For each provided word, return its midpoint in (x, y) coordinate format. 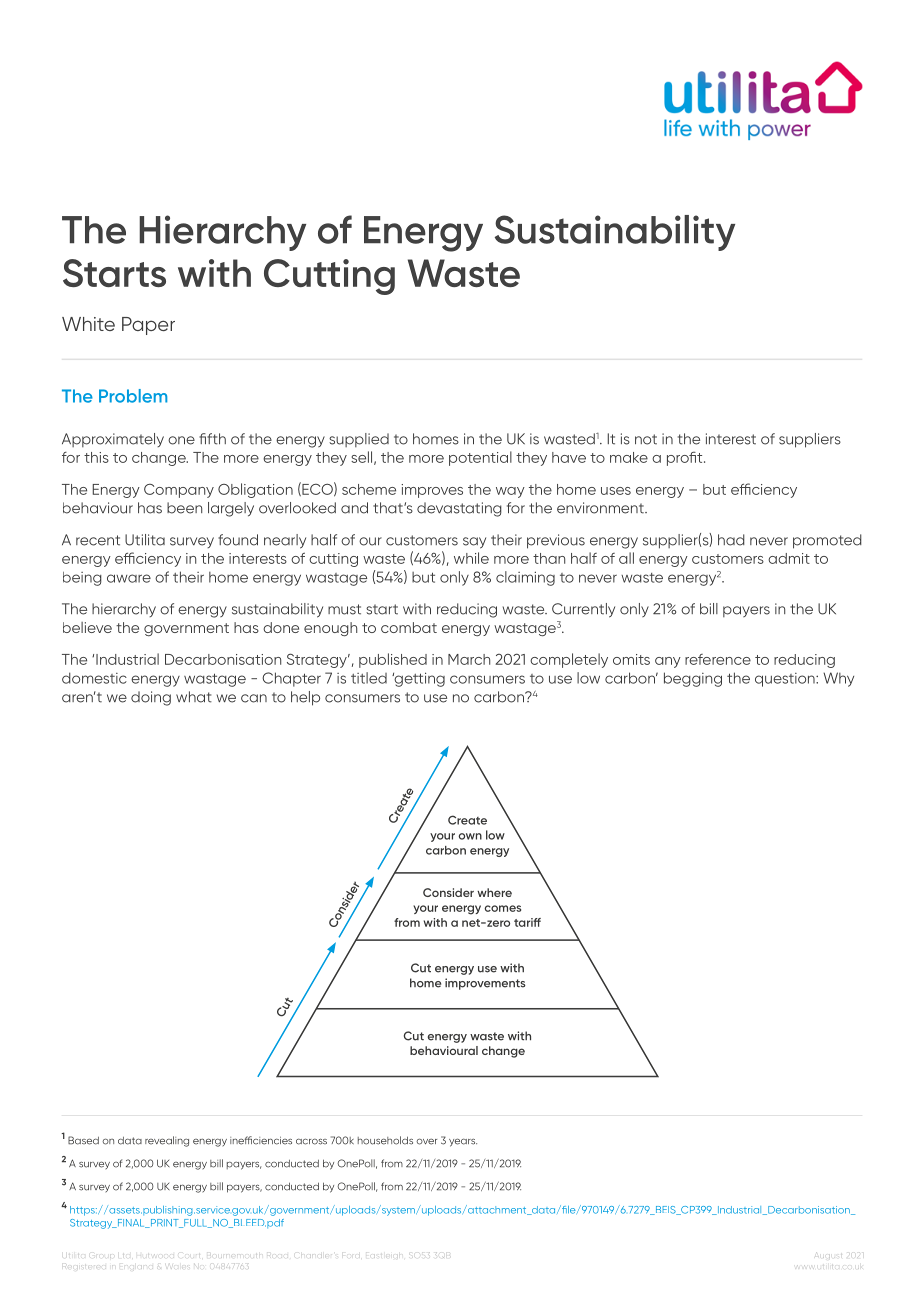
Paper (148, 326)
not (646, 439)
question (786, 680)
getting (418, 679)
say (474, 543)
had (731, 540)
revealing (167, 1141)
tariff (527, 922)
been (184, 508)
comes (502, 908)
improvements (485, 984)
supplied (359, 440)
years (463, 1142)
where (494, 892)
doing (151, 698)
